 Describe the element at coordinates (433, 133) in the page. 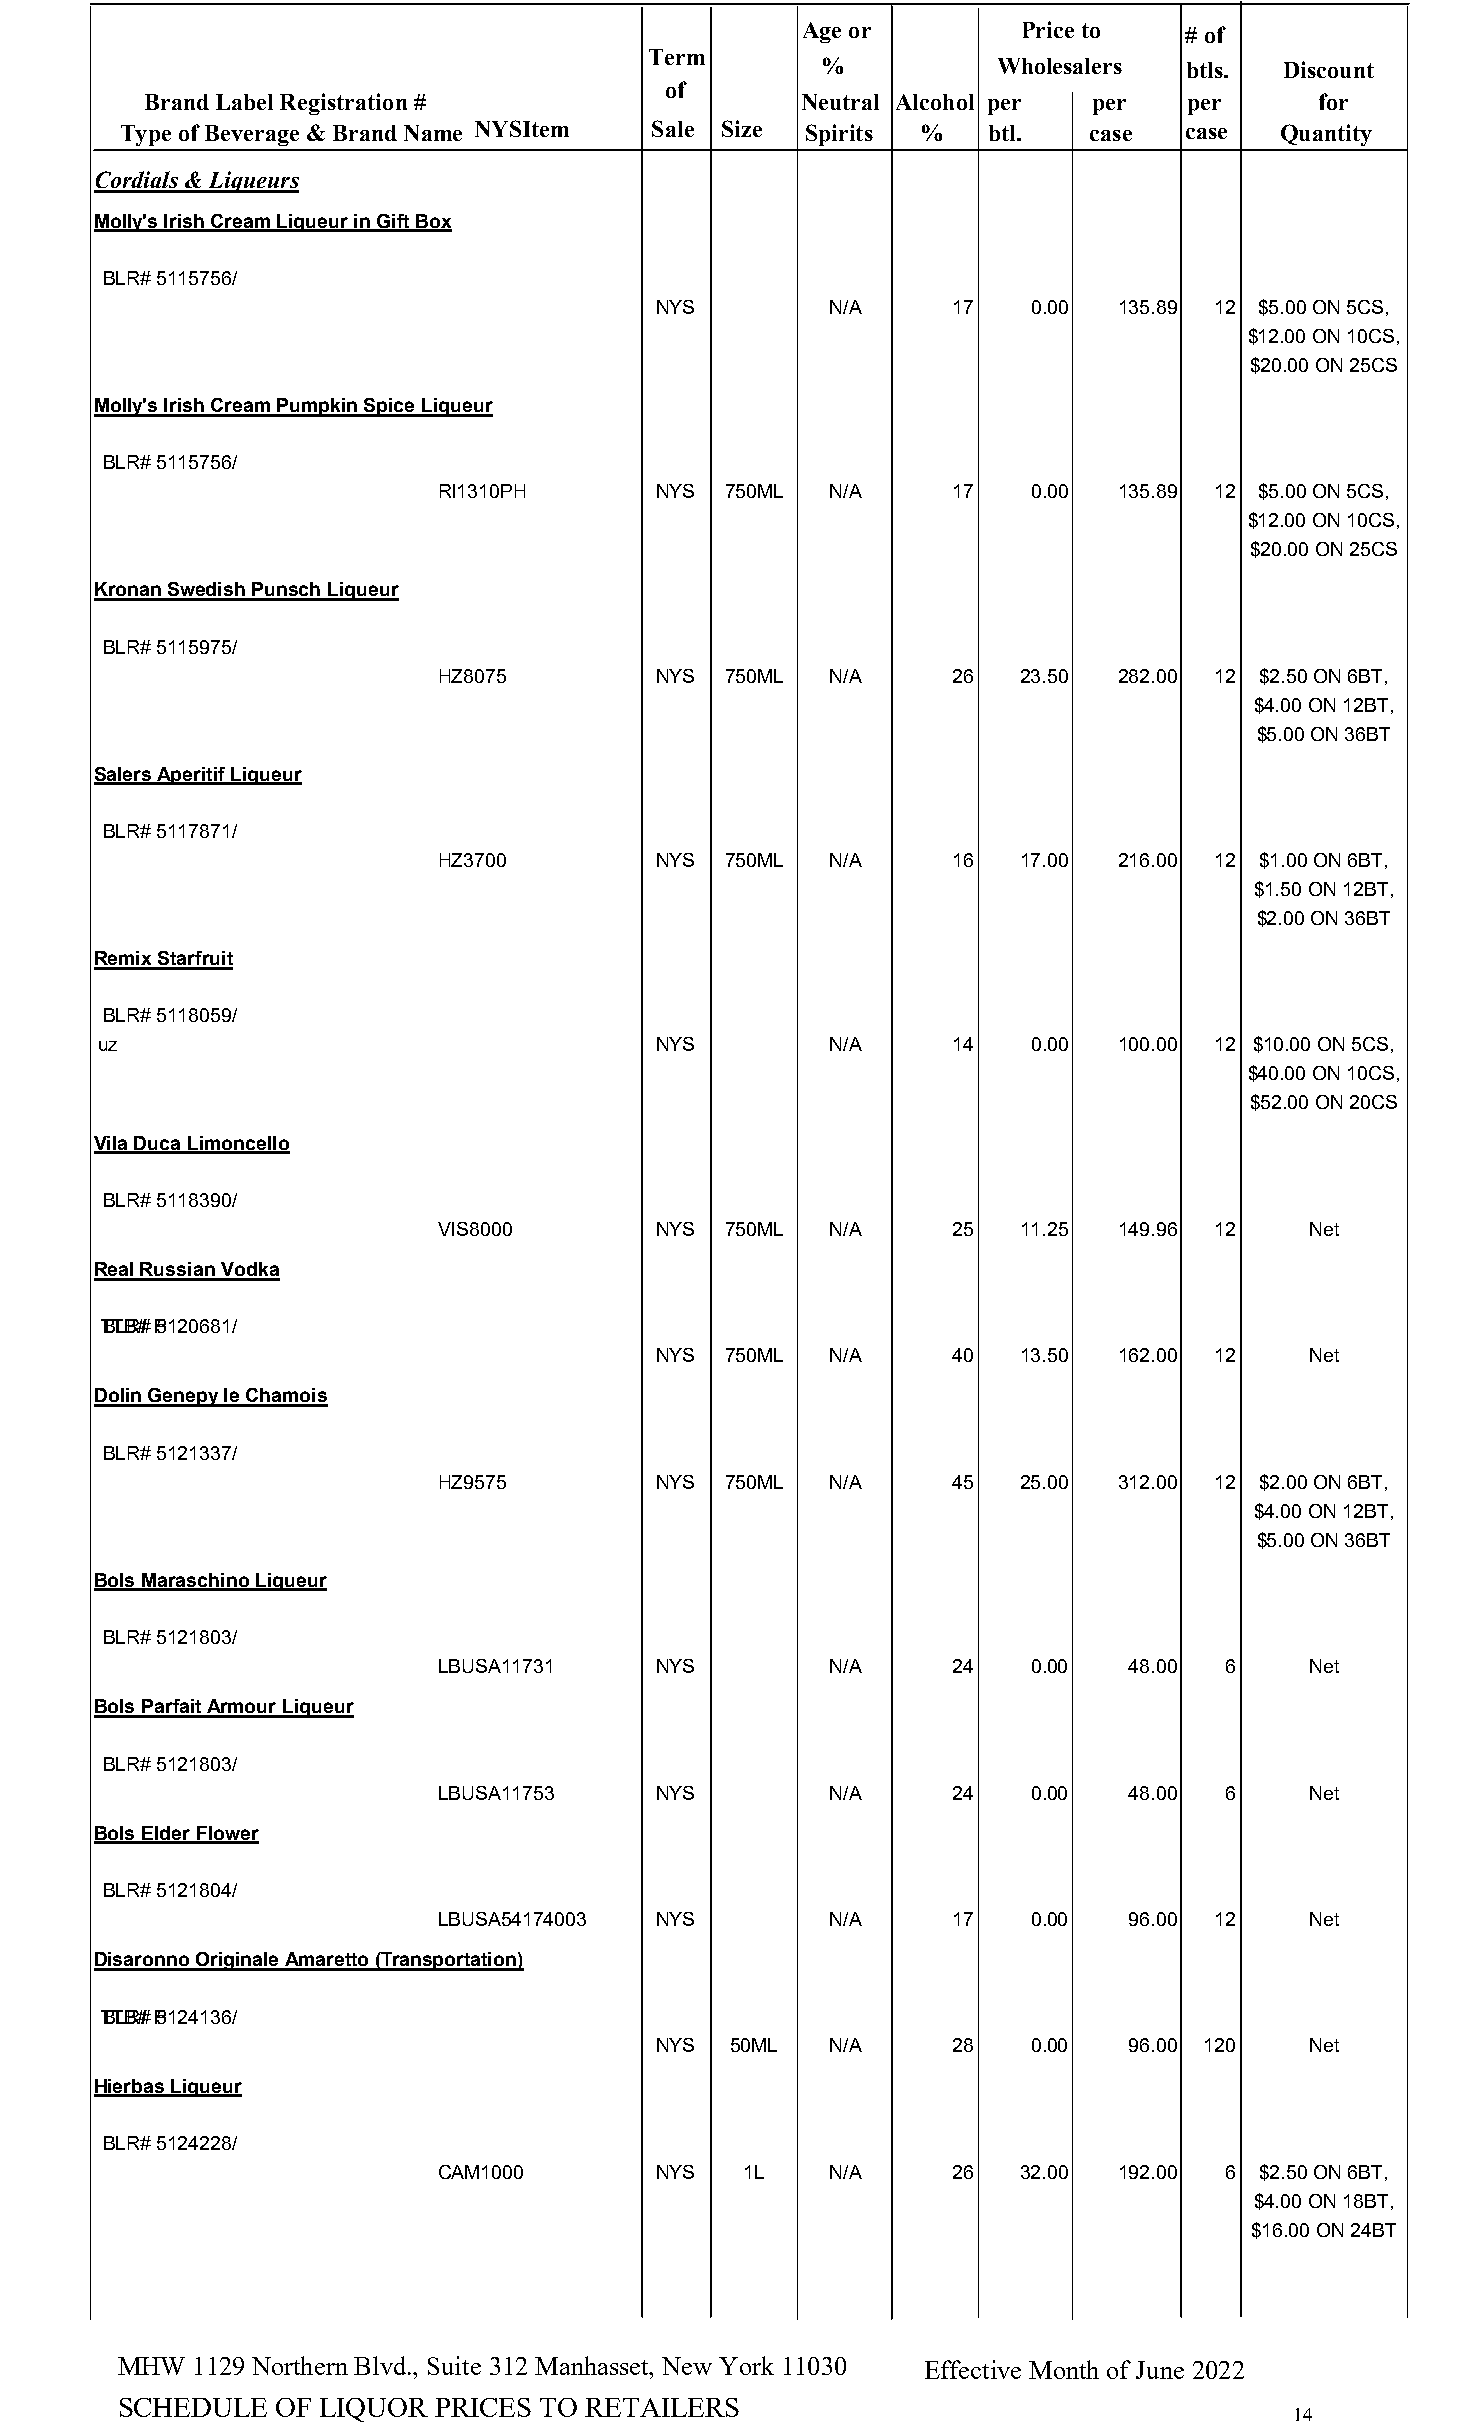

I see `Name` at that location.
